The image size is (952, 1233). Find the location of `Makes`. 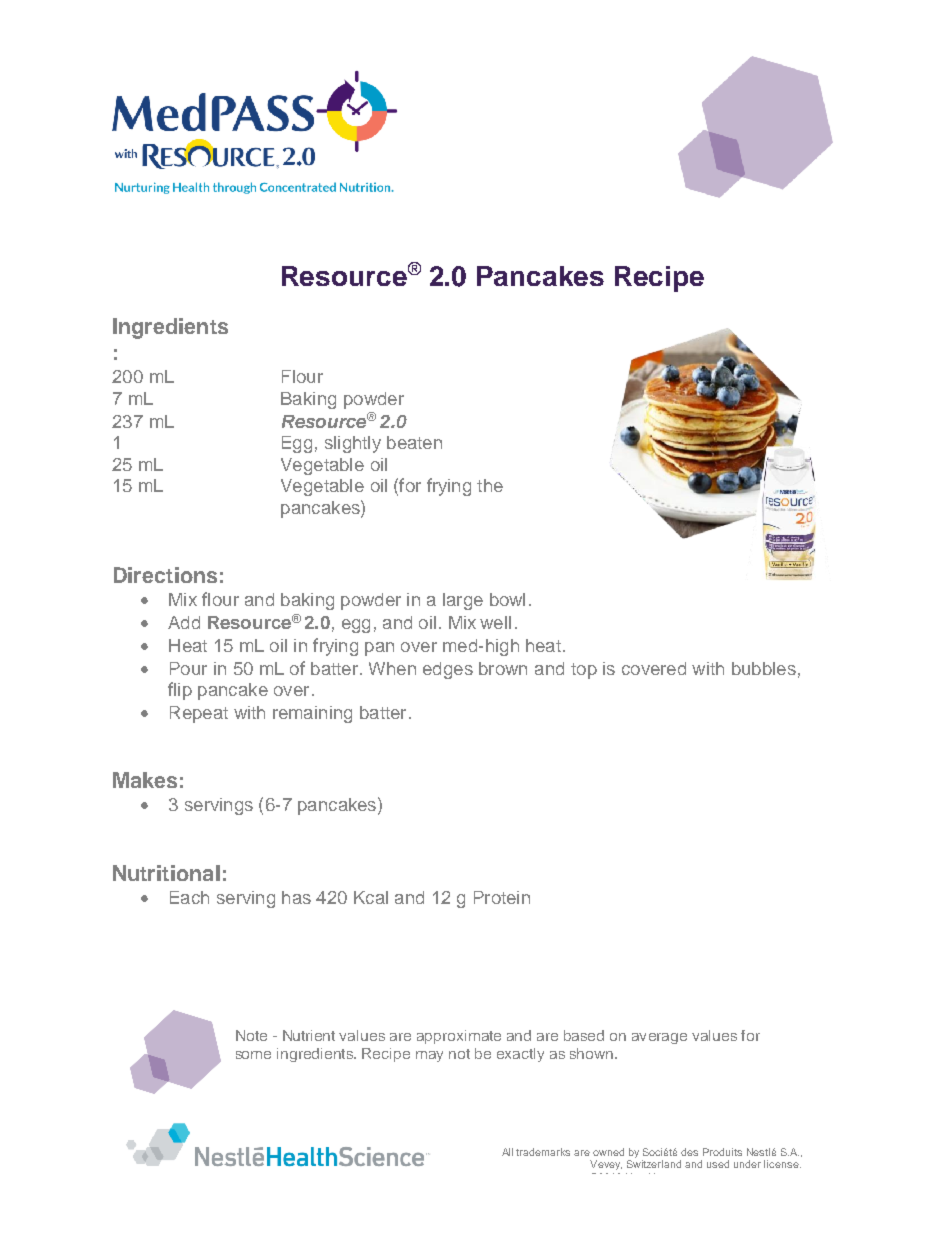

Makes is located at coordinates (145, 780).
